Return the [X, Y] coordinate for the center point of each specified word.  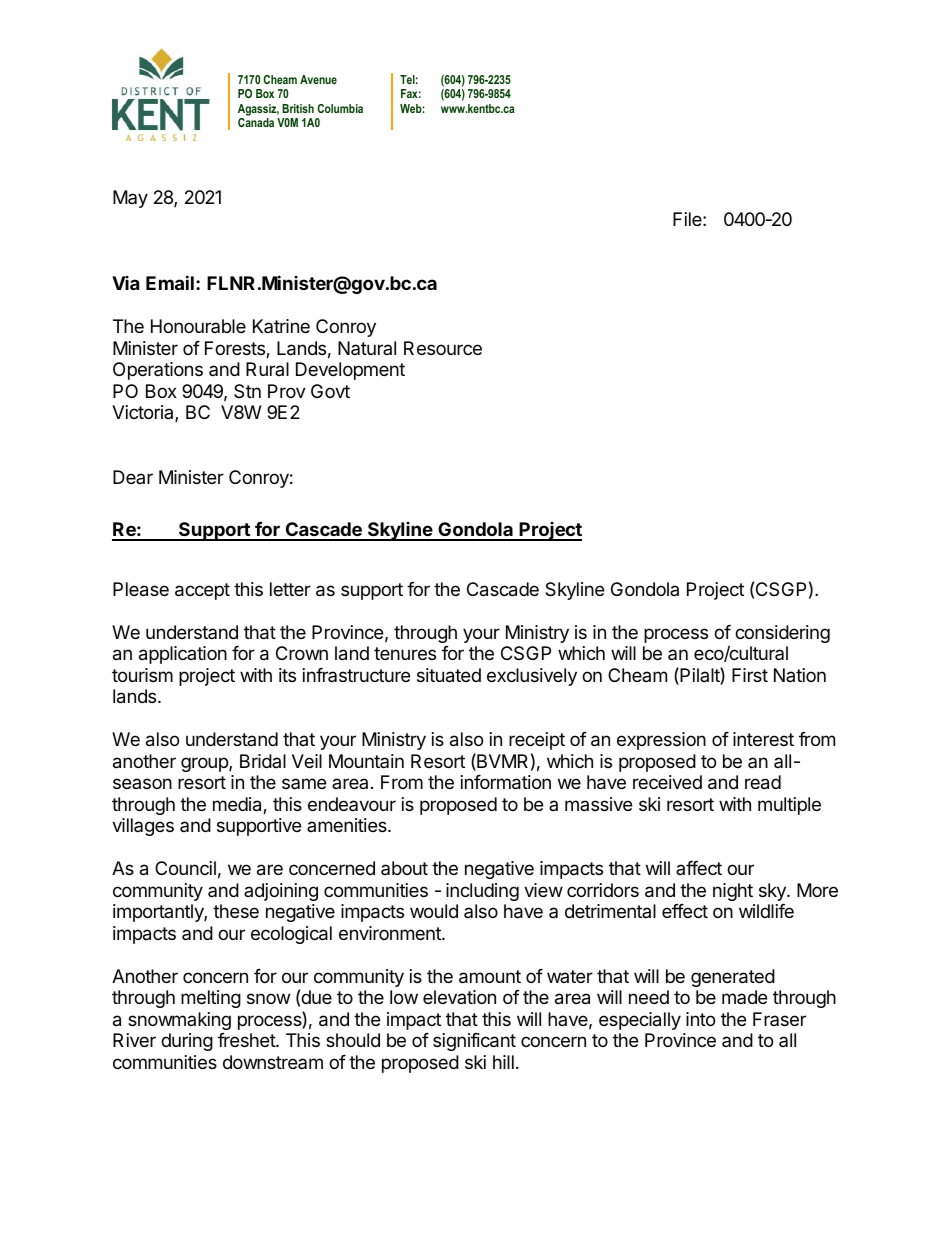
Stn [247, 391]
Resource [443, 348]
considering [782, 634]
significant [474, 1042]
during [187, 1042]
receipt [537, 741]
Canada [256, 122]
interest [763, 739]
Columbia [340, 108]
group [205, 764]
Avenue [318, 79]
